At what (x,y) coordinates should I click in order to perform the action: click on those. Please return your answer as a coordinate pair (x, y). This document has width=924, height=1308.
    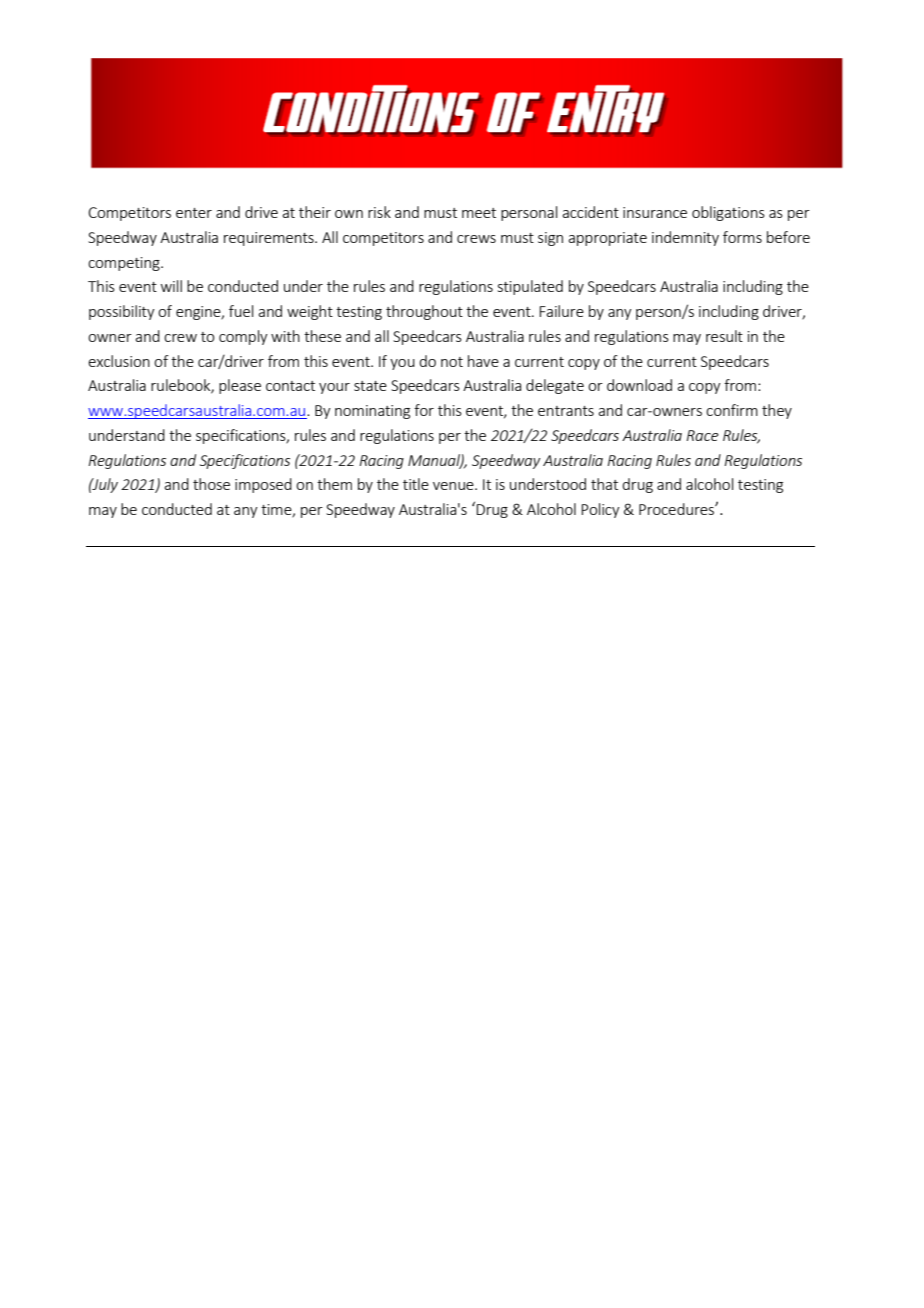
    Looking at the image, I should click on (211, 484).
